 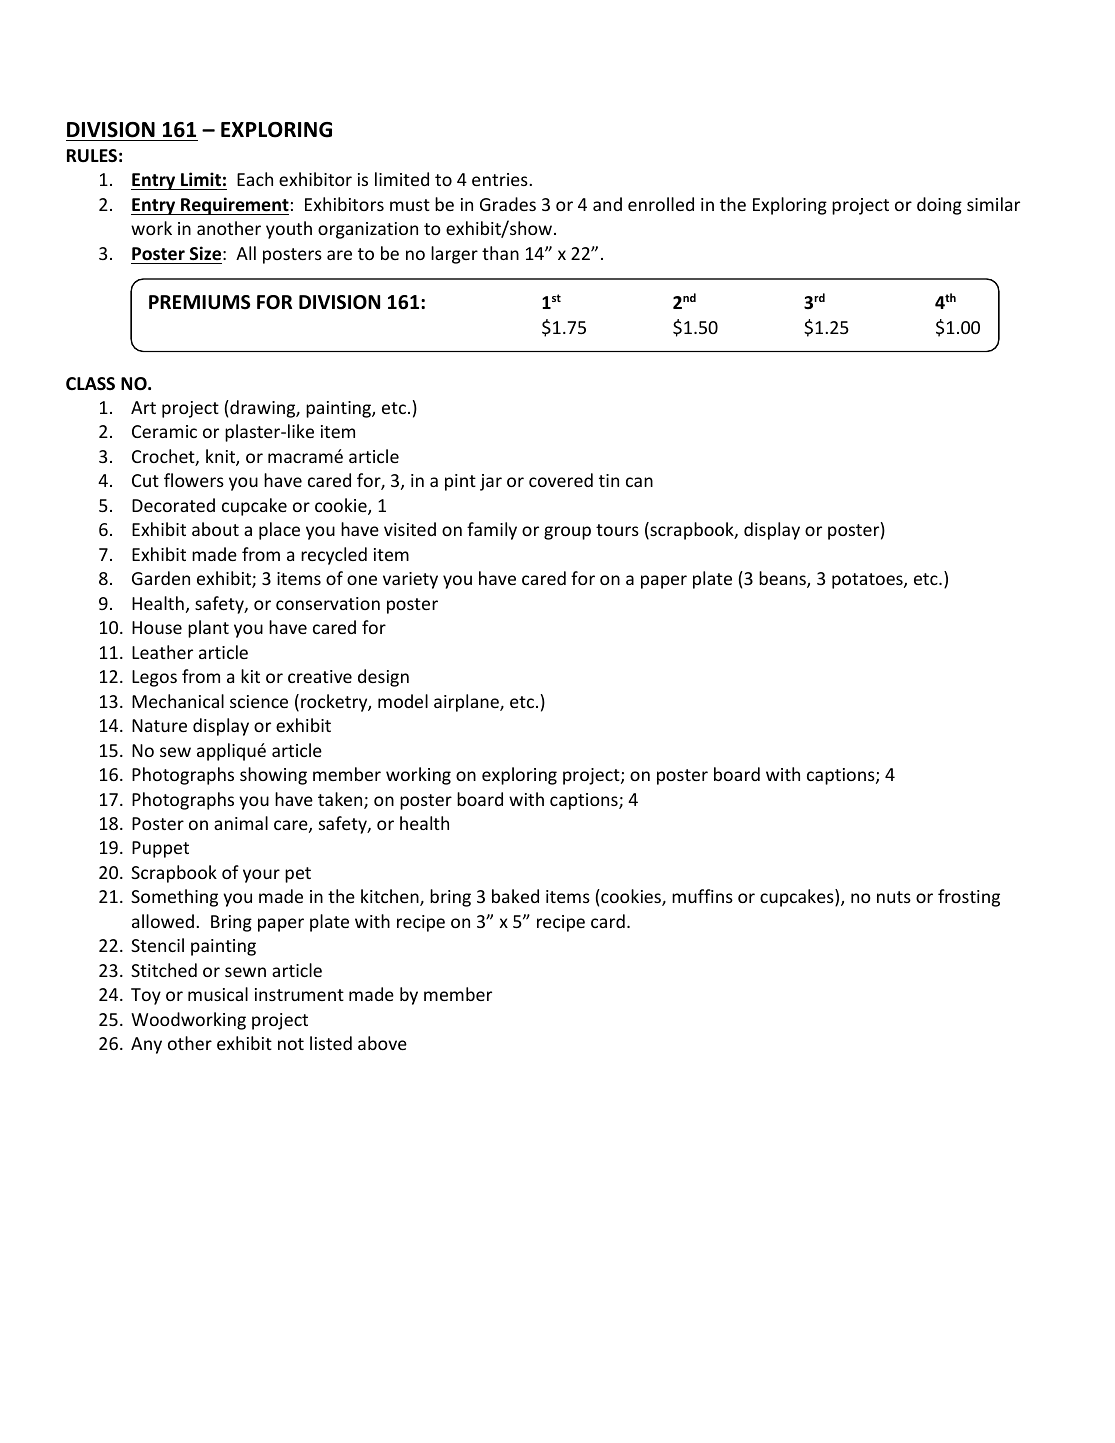 What do you see at coordinates (208, 629) in the document?
I see `plant` at bounding box center [208, 629].
